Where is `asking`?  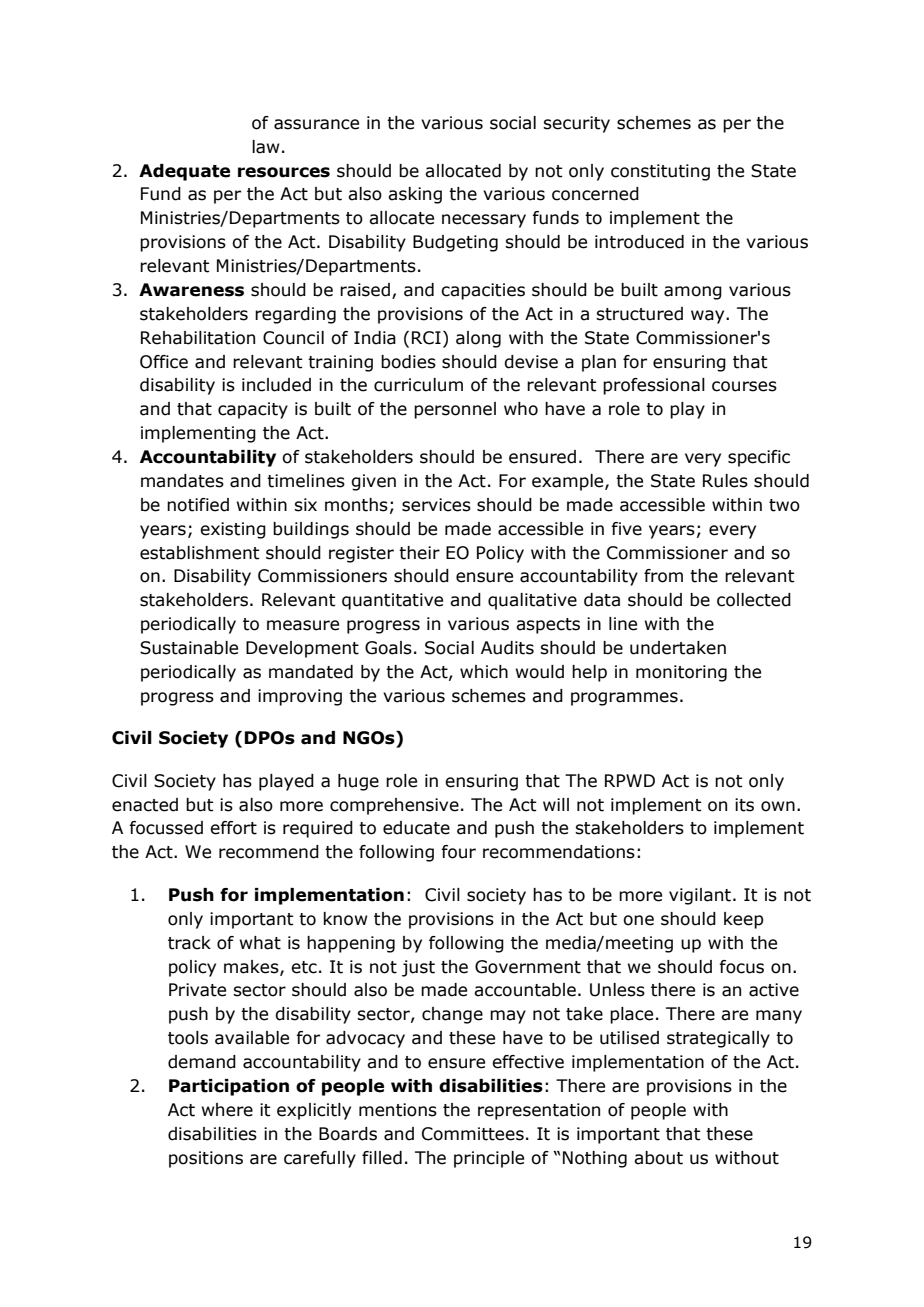
asking is located at coordinates (415, 195).
